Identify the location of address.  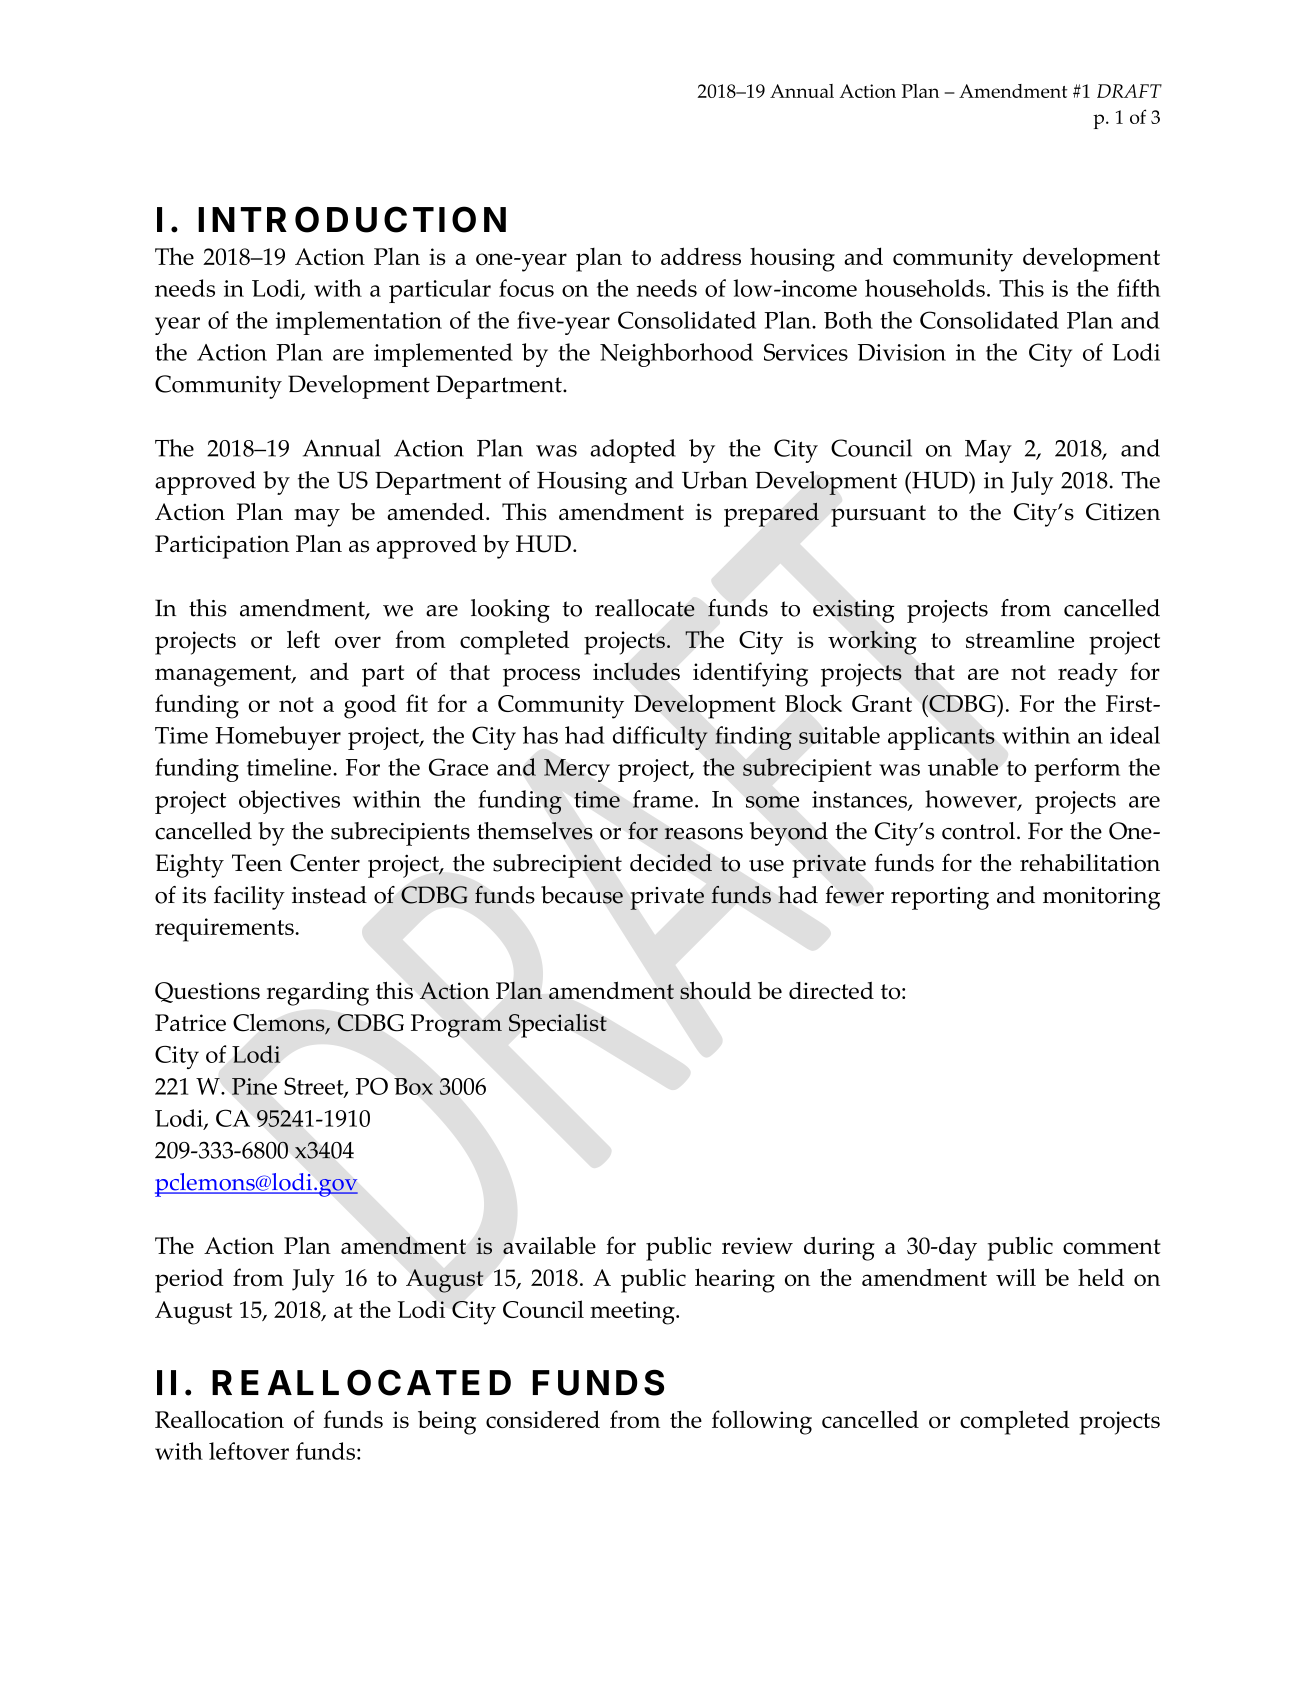
(701, 256).
